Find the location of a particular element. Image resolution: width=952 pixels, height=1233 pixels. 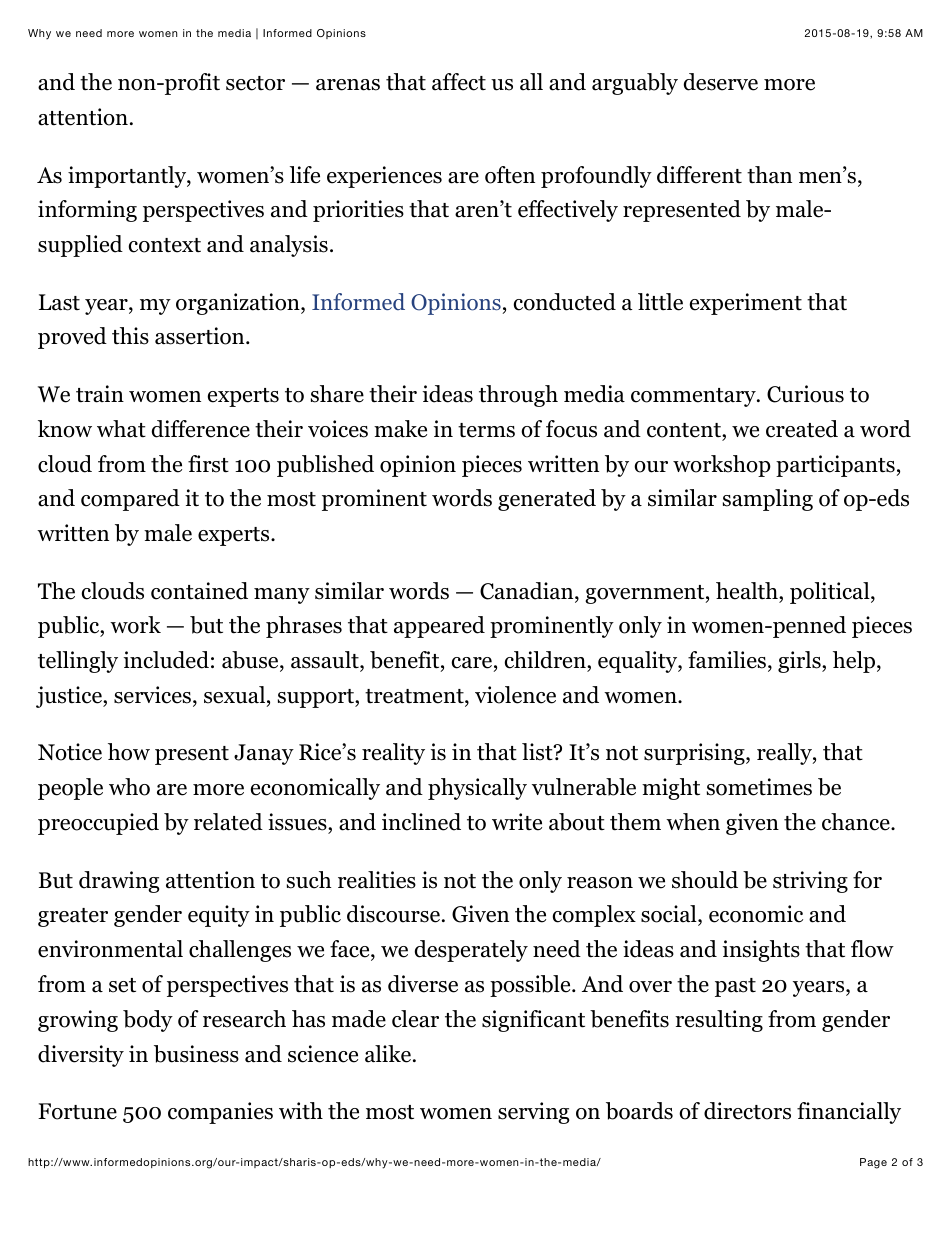

companies is located at coordinates (220, 1113).
